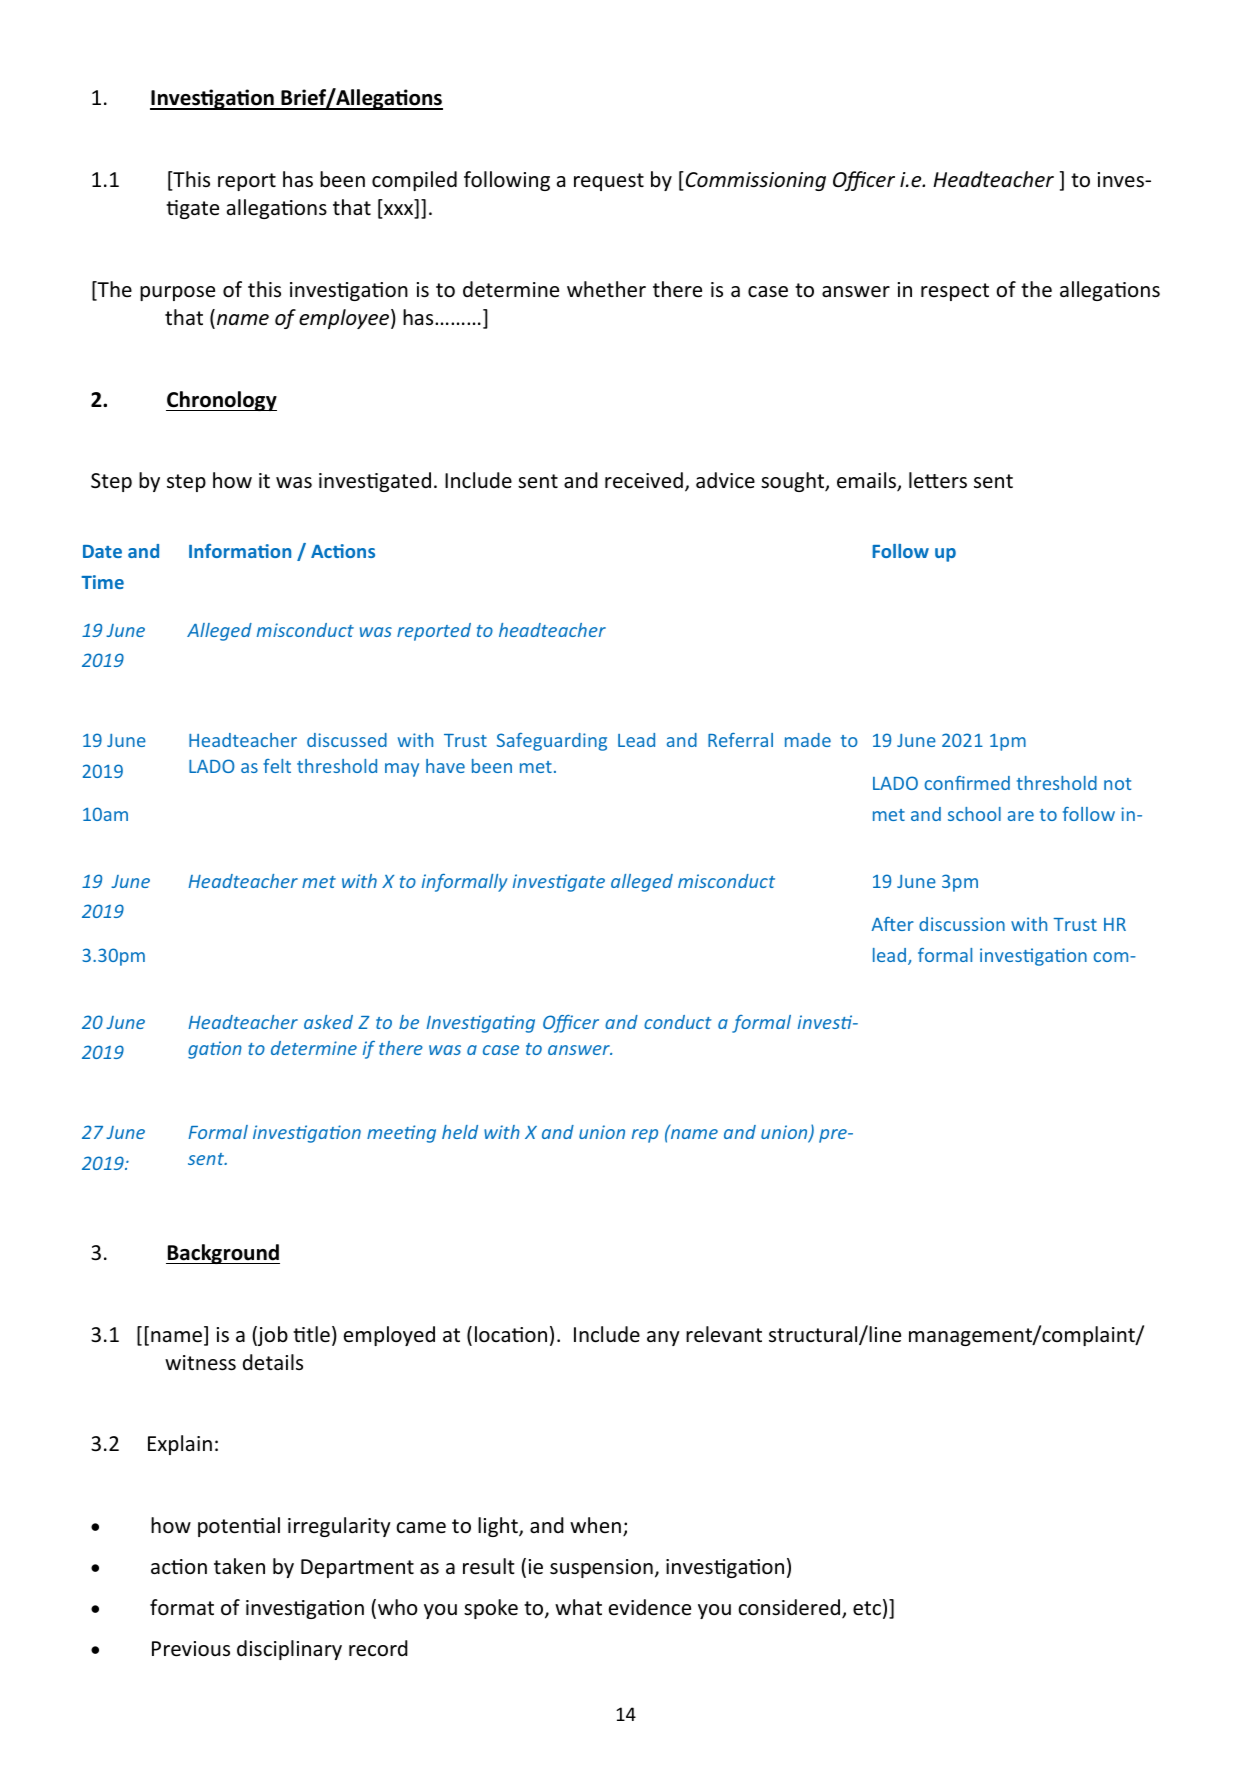 The height and width of the image is (1771, 1252). I want to click on what, so click(578, 1607).
